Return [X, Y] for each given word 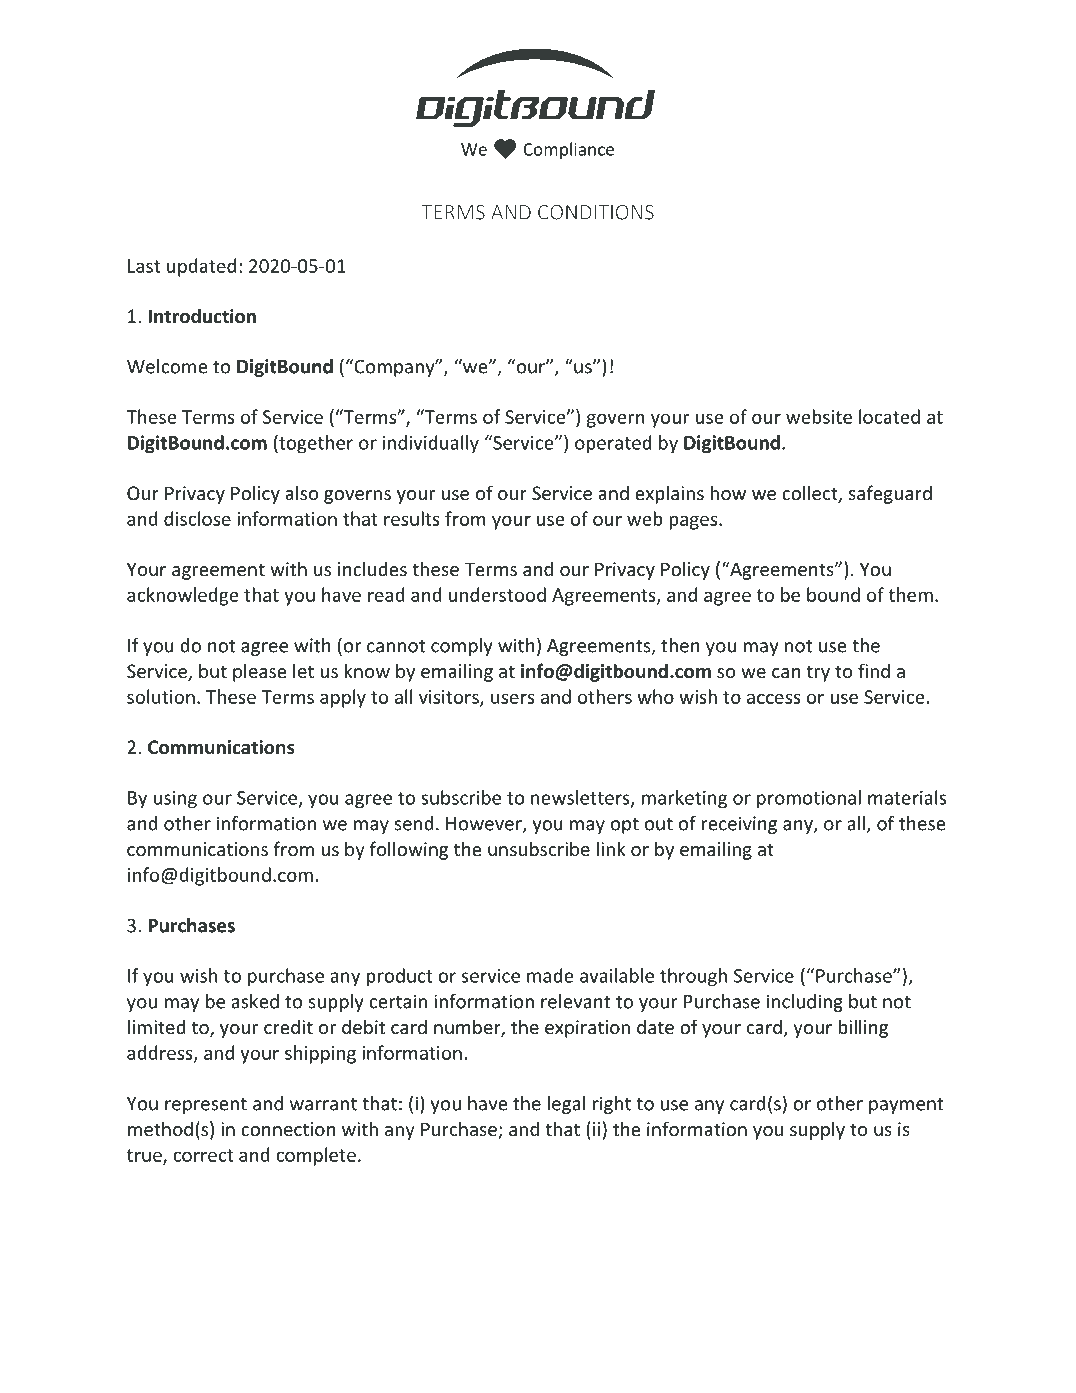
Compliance [568, 150]
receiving [739, 825]
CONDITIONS [596, 212]
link [611, 848]
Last [144, 266]
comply [462, 647]
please [260, 672]
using [175, 800]
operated [613, 444]
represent [206, 1106]
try [818, 673]
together [315, 444]
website [819, 416]
